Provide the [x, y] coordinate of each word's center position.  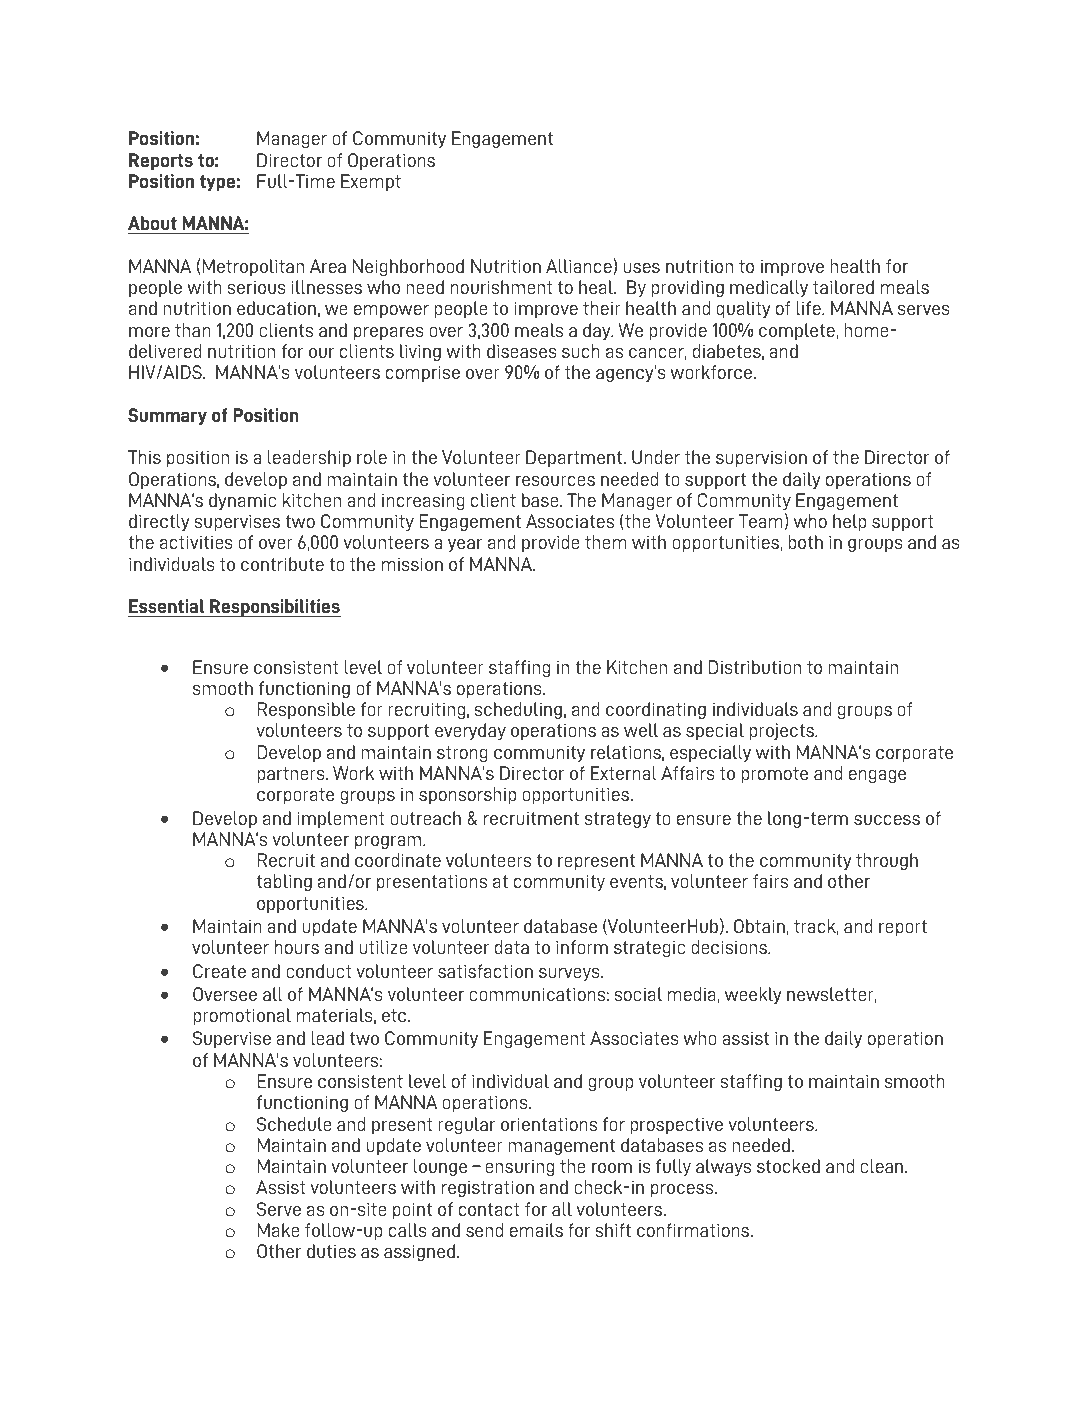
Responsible [306, 710]
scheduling [518, 710]
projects [782, 731]
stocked [788, 1166]
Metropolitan [253, 267]
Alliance [579, 266]
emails [536, 1230]
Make [279, 1230]
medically [769, 288]
